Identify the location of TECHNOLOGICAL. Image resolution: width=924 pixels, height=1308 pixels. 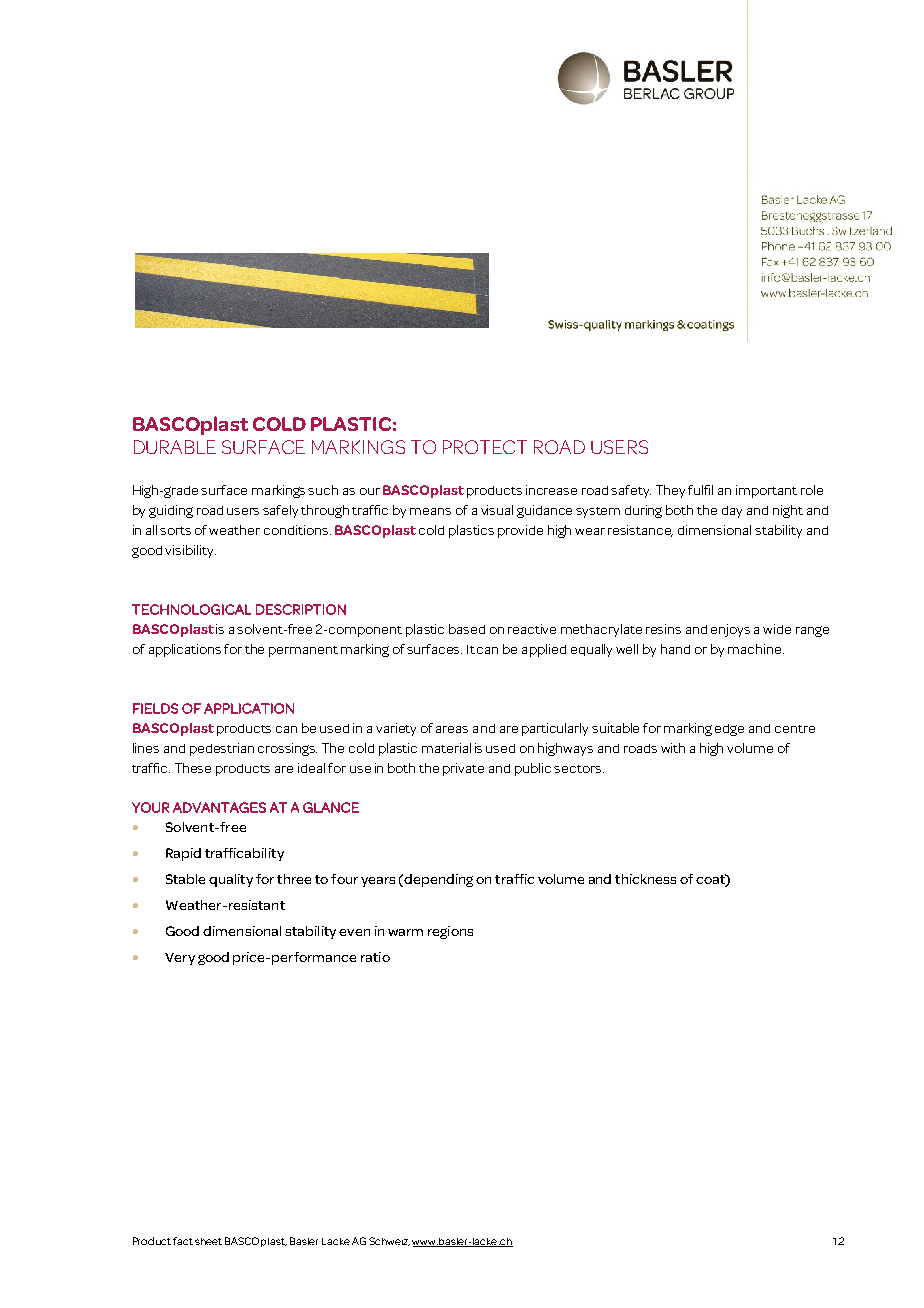
(191, 609).
